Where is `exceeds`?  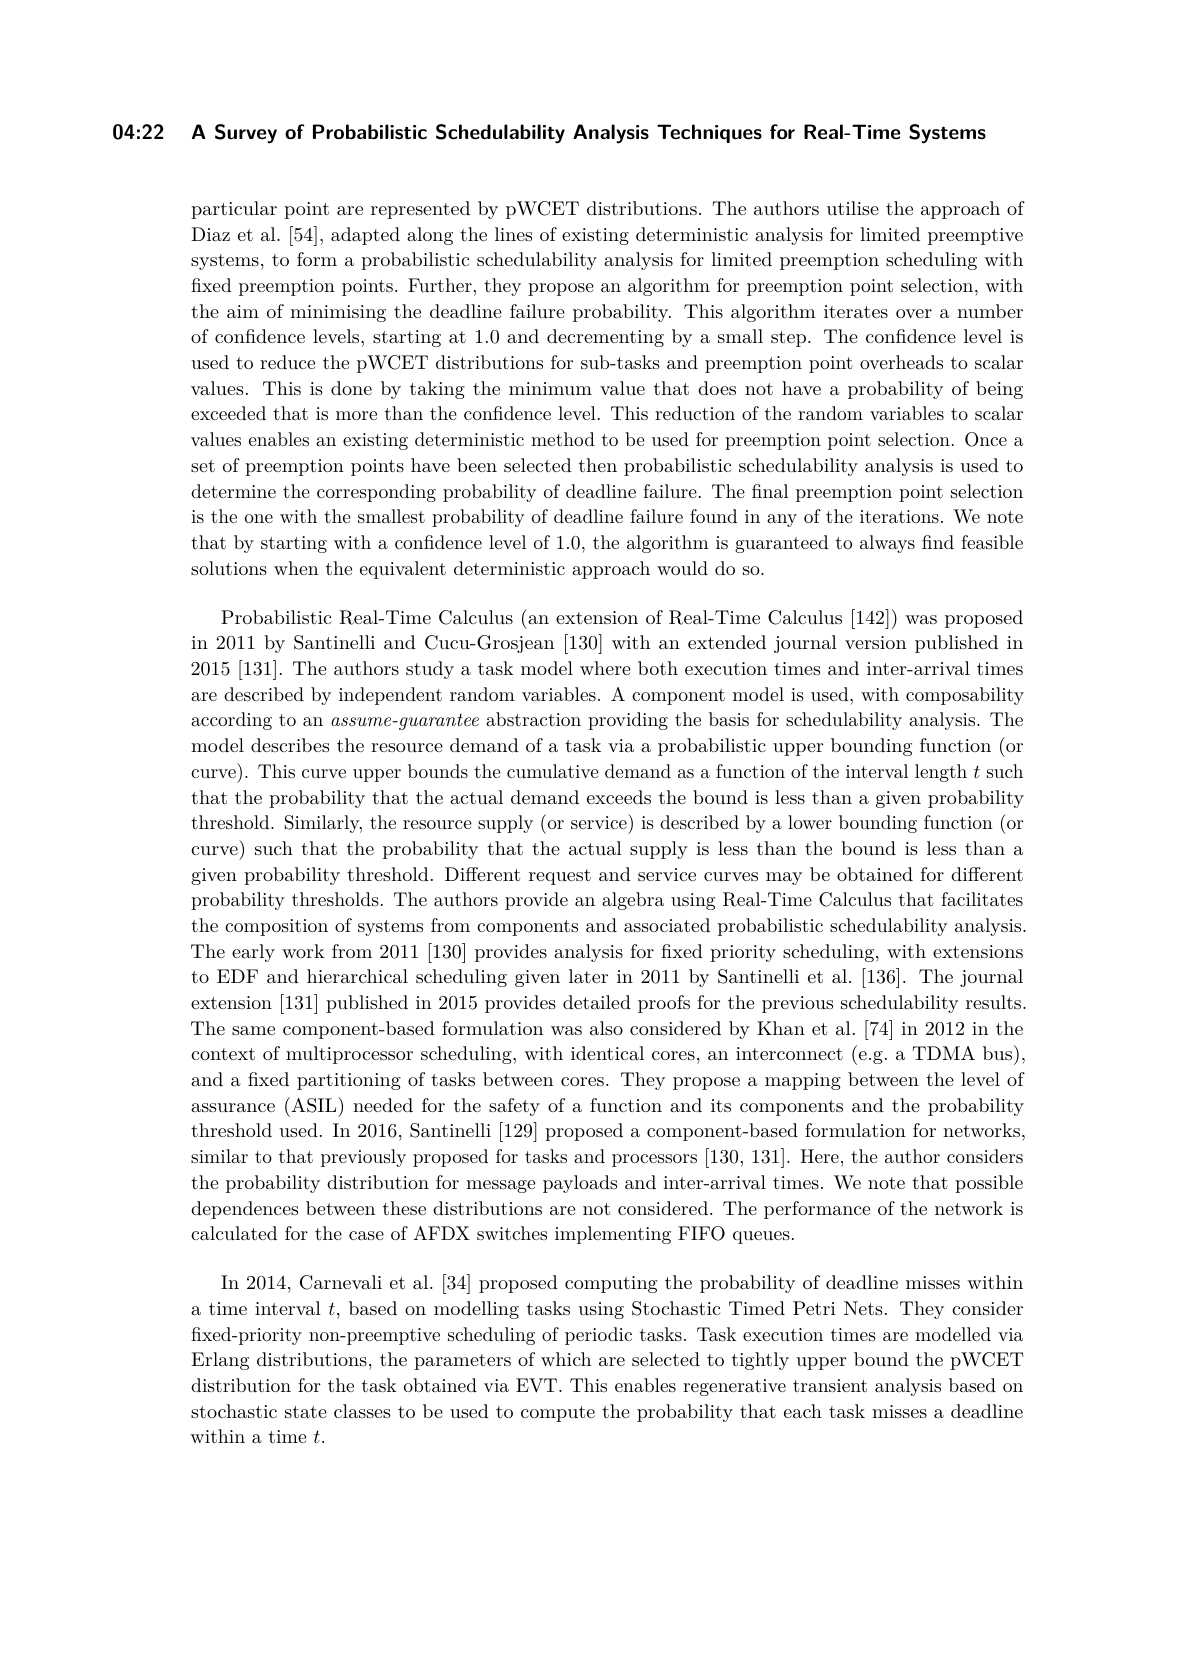 exceeds is located at coordinates (619, 797).
